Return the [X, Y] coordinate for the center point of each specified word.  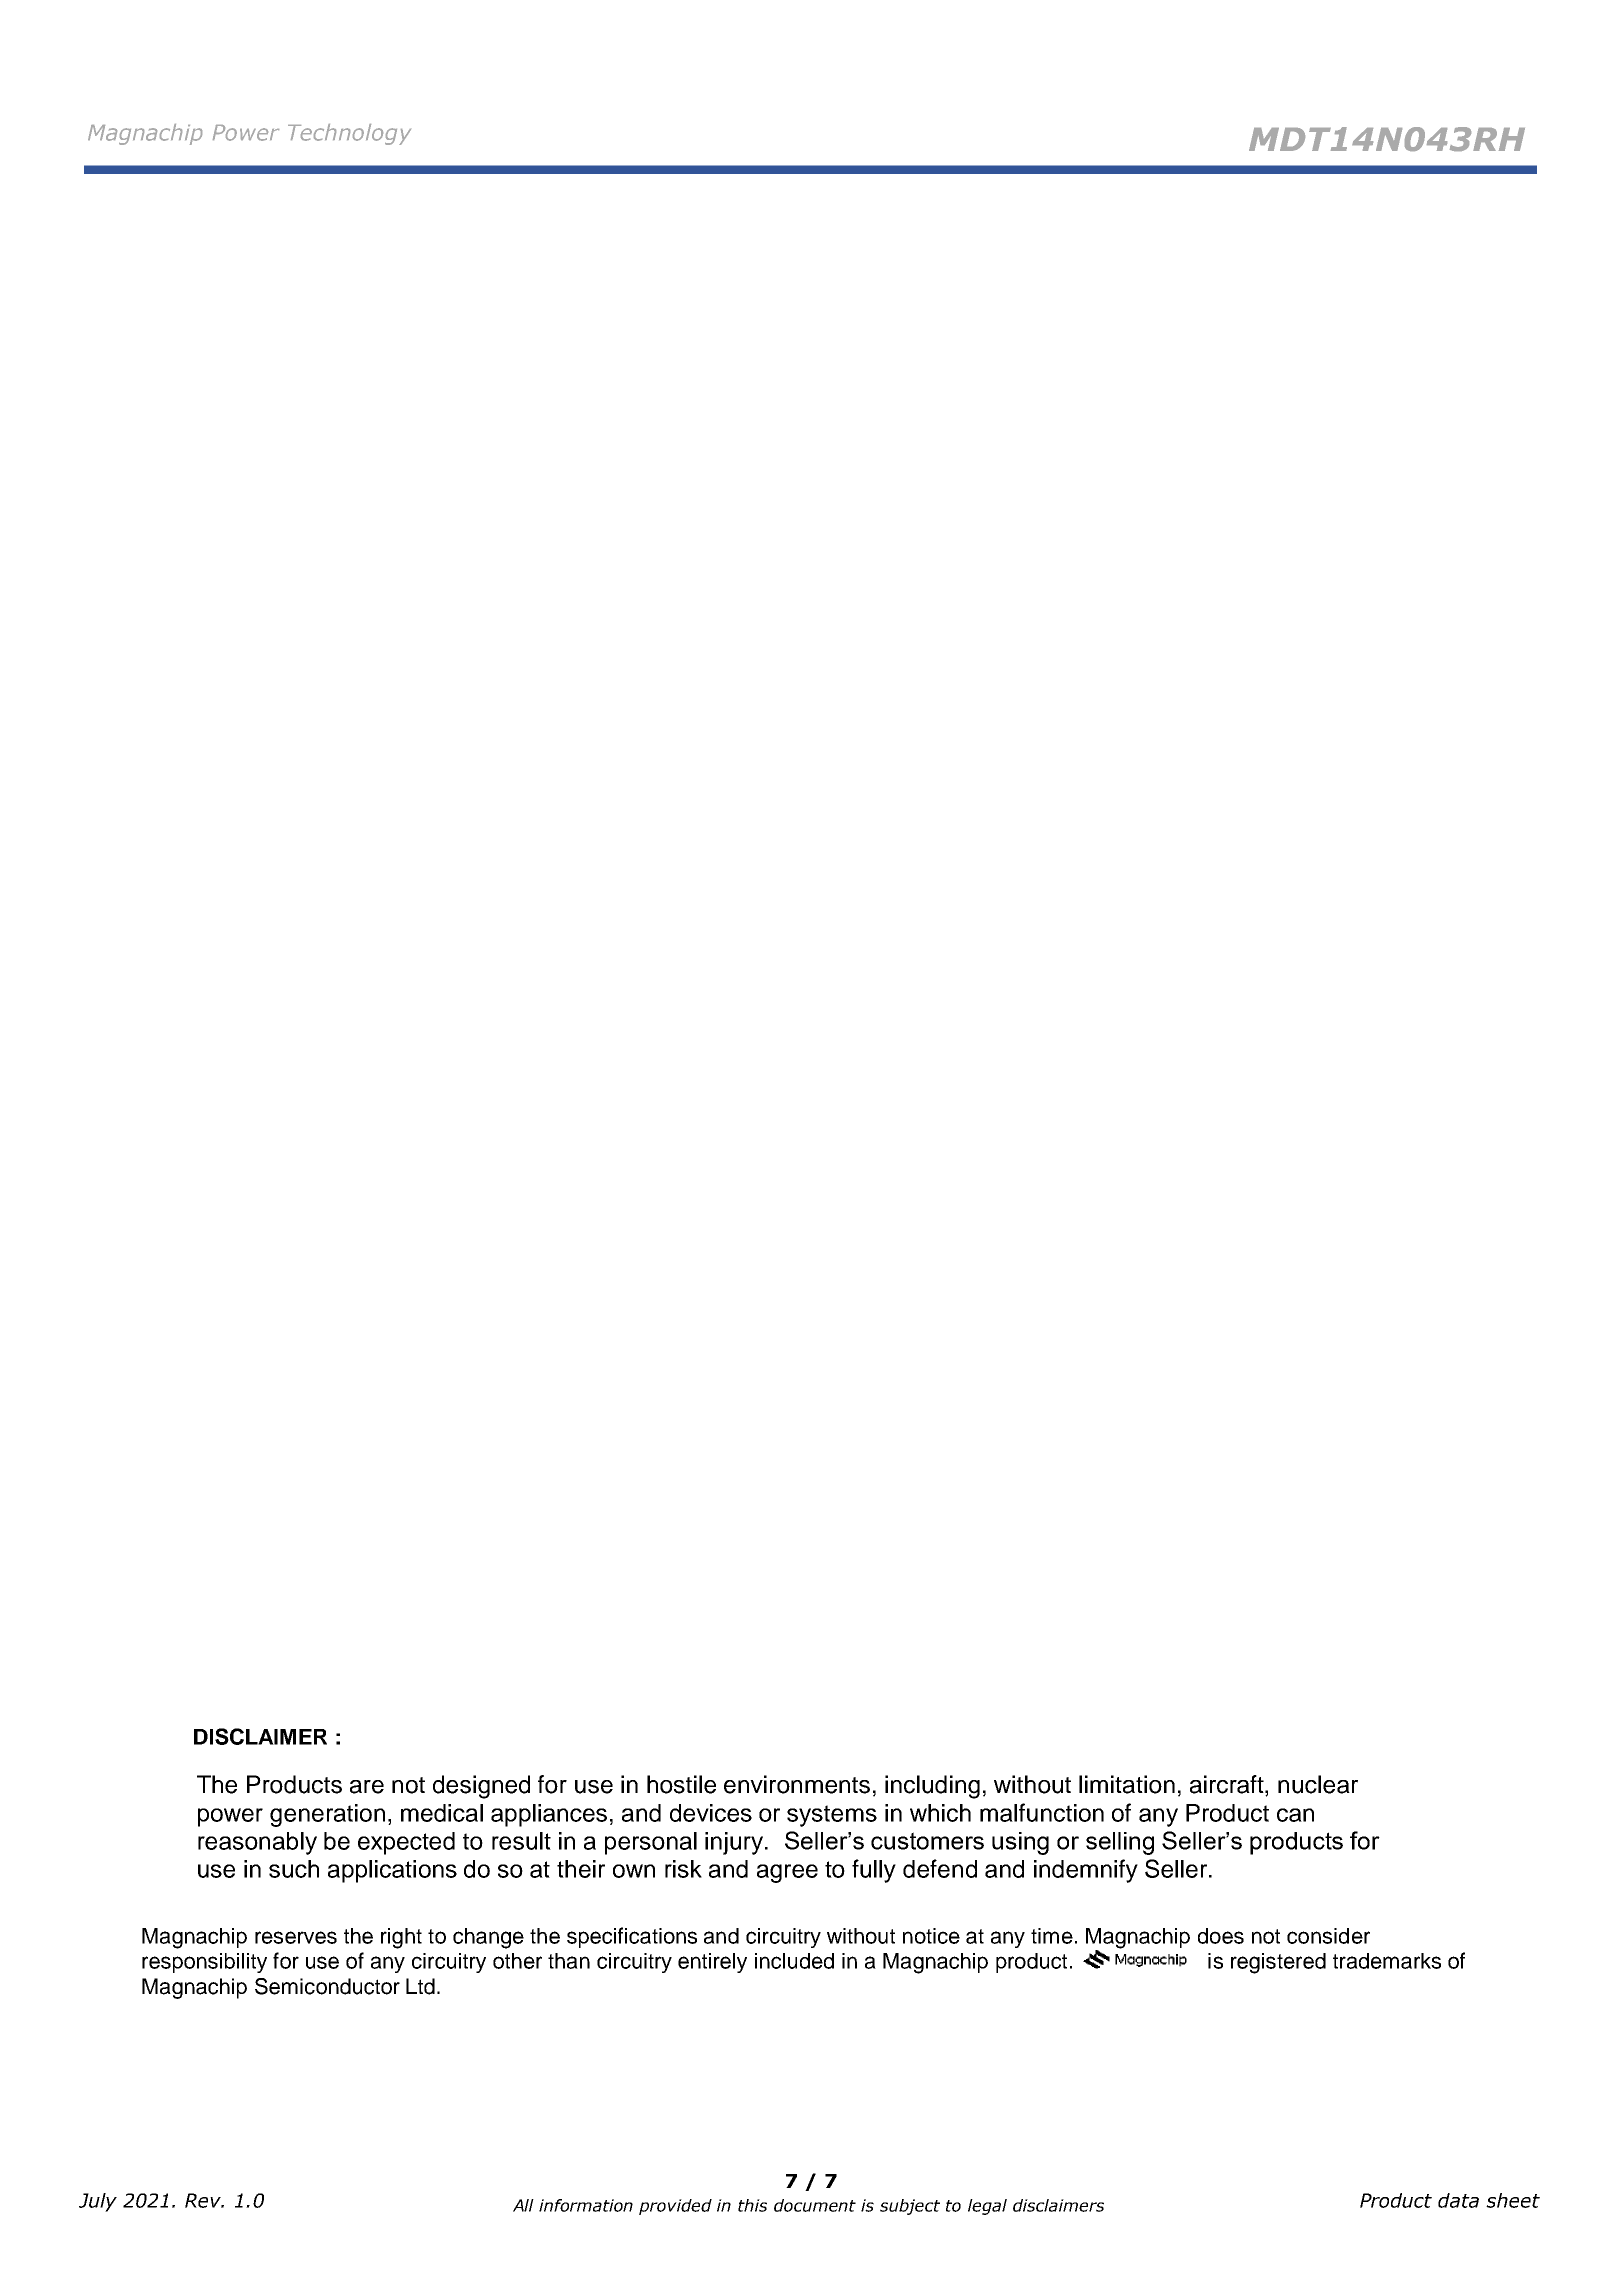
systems [832, 1816]
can [1295, 1815]
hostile [681, 1784]
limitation [1127, 1784]
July [98, 2202]
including [932, 1787]
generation [327, 1815]
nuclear [1318, 1784]
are [367, 1787]
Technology [349, 134]
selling [1120, 1843]
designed [481, 1787]
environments [797, 1784]
